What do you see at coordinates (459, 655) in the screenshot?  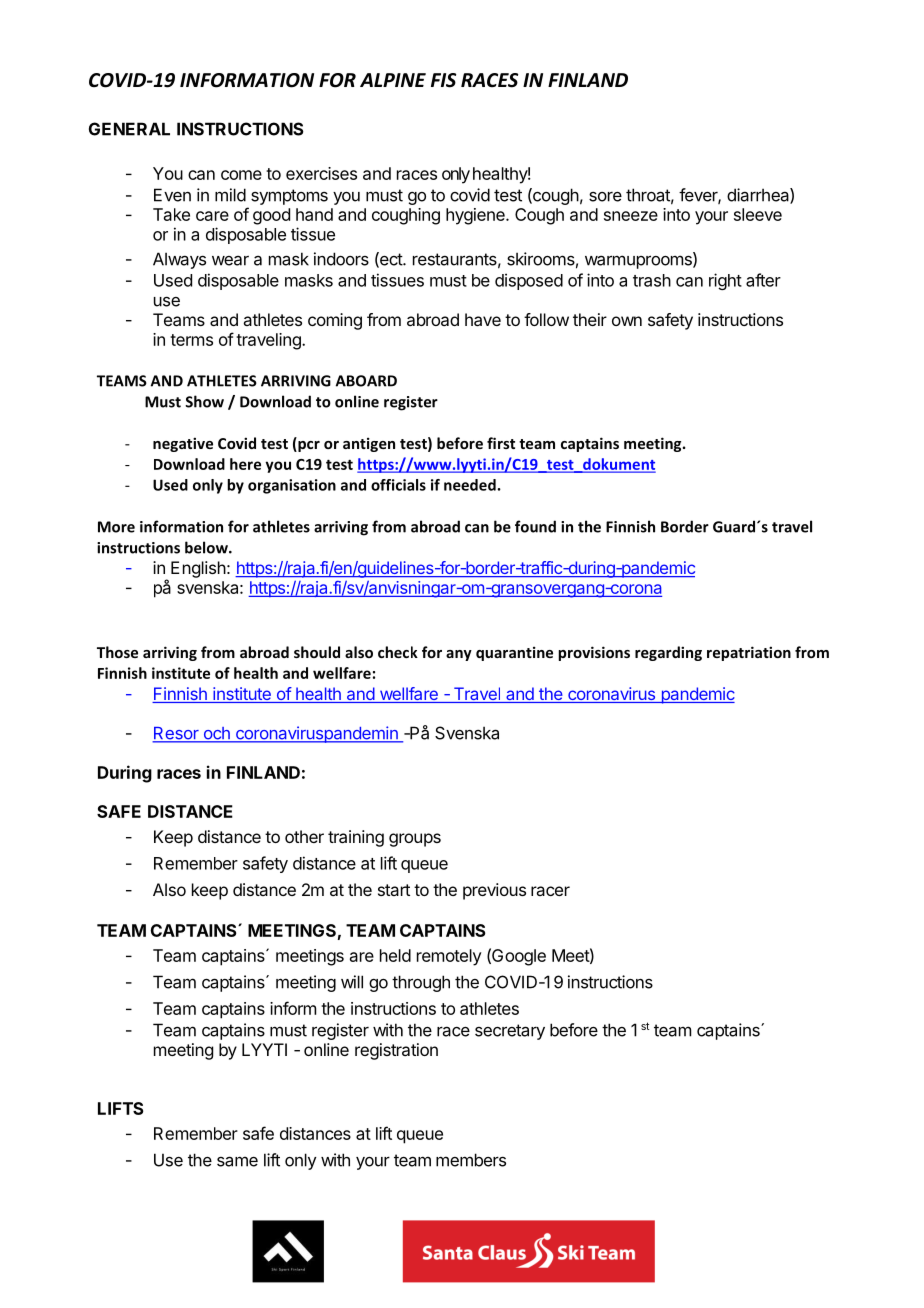 I see `any` at bounding box center [459, 655].
